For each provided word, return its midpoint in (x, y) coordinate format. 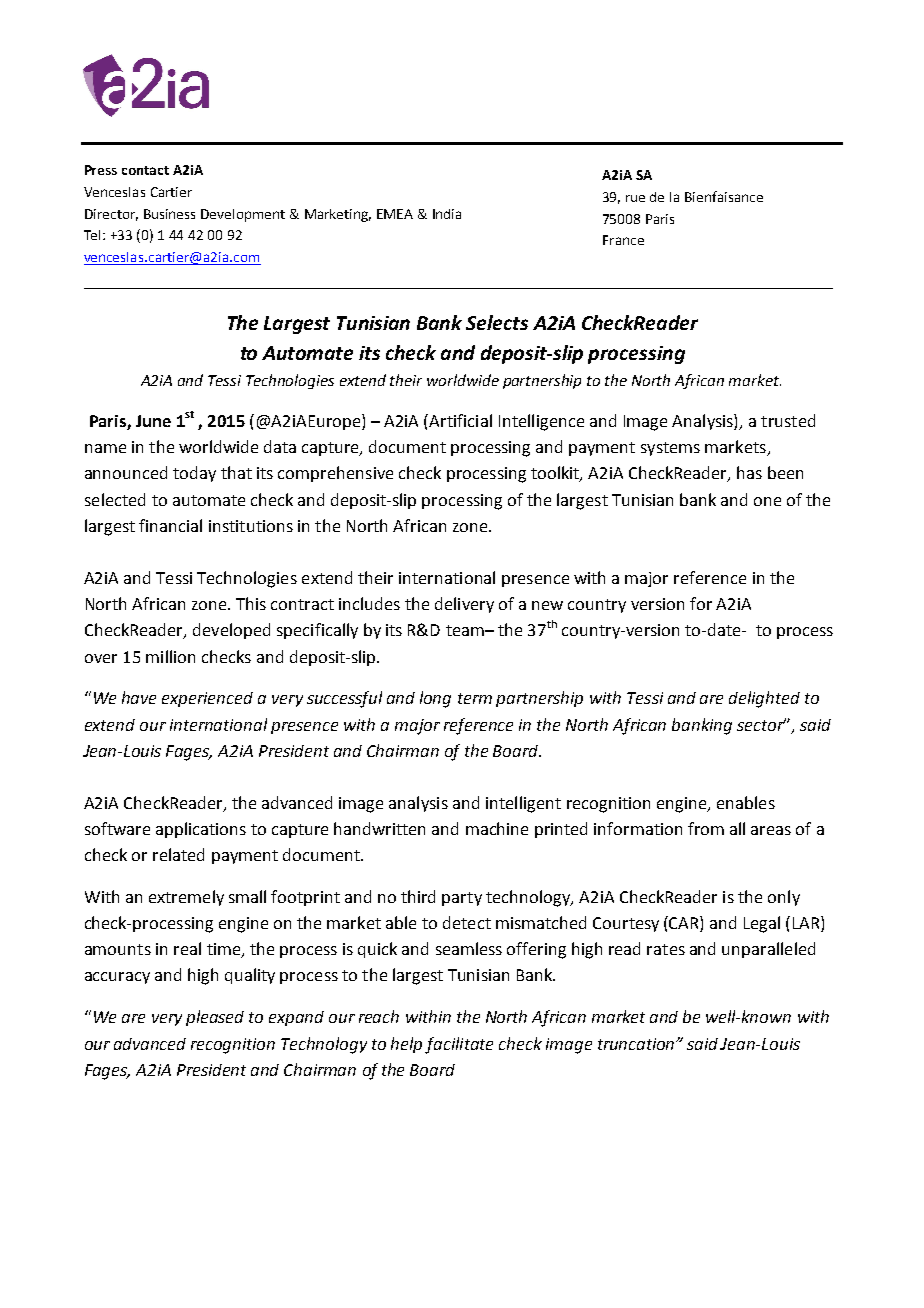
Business (169, 214)
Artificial (460, 420)
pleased (215, 1018)
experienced (207, 699)
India (447, 214)
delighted (764, 699)
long (435, 699)
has (749, 472)
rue (635, 198)
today (194, 474)
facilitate (459, 1045)
